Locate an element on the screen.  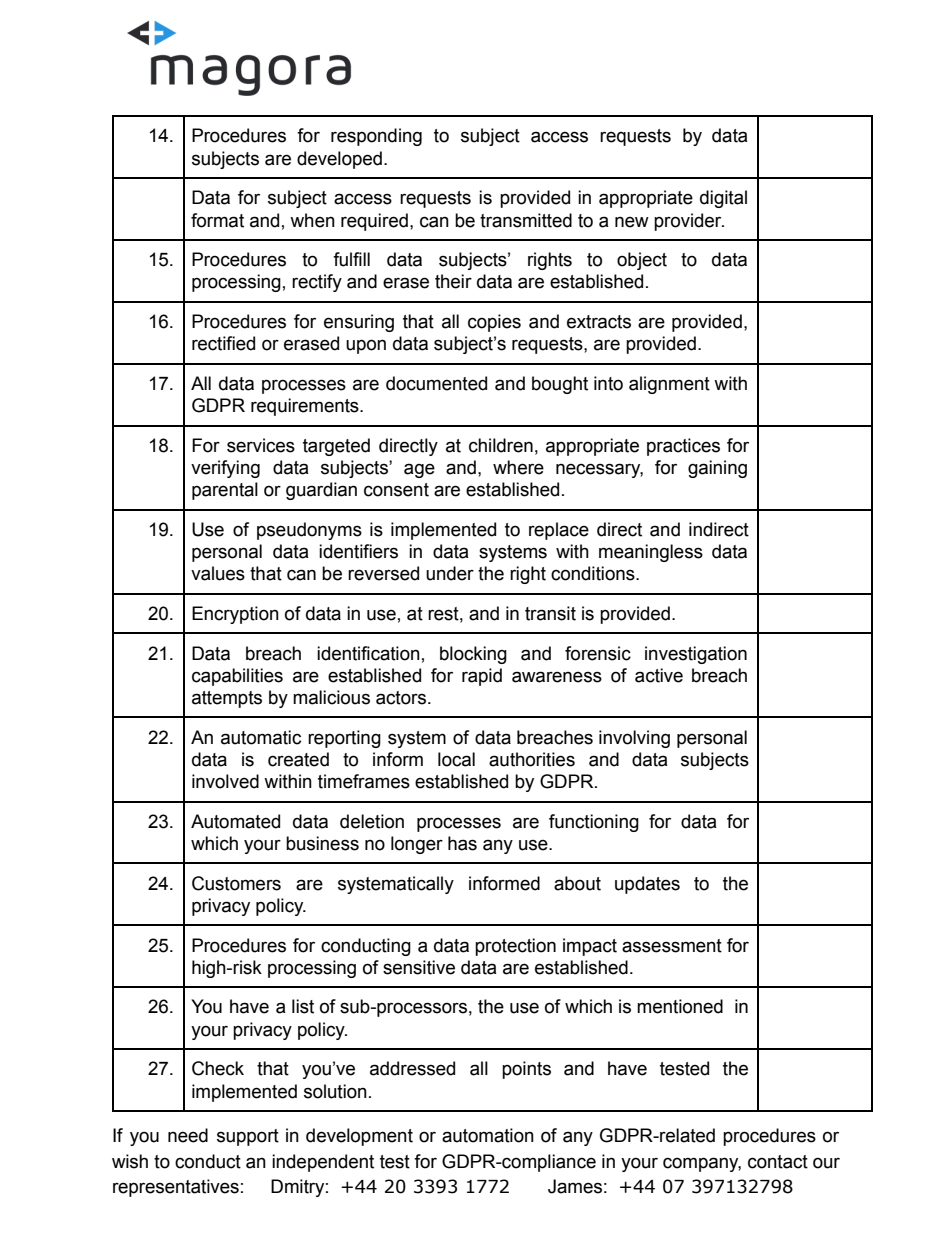
format is located at coordinates (217, 220).
